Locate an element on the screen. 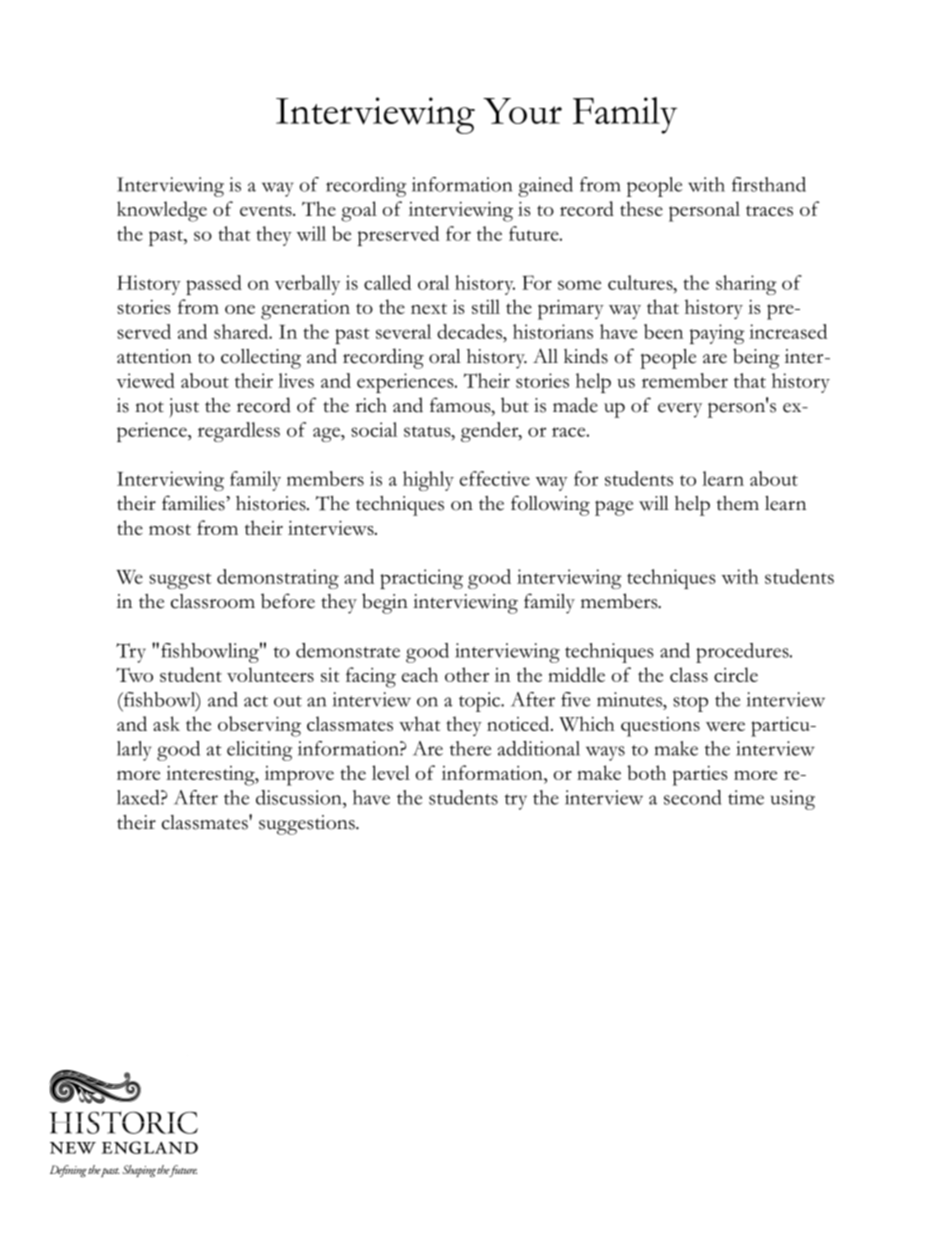  parties is located at coordinates (700, 776).
